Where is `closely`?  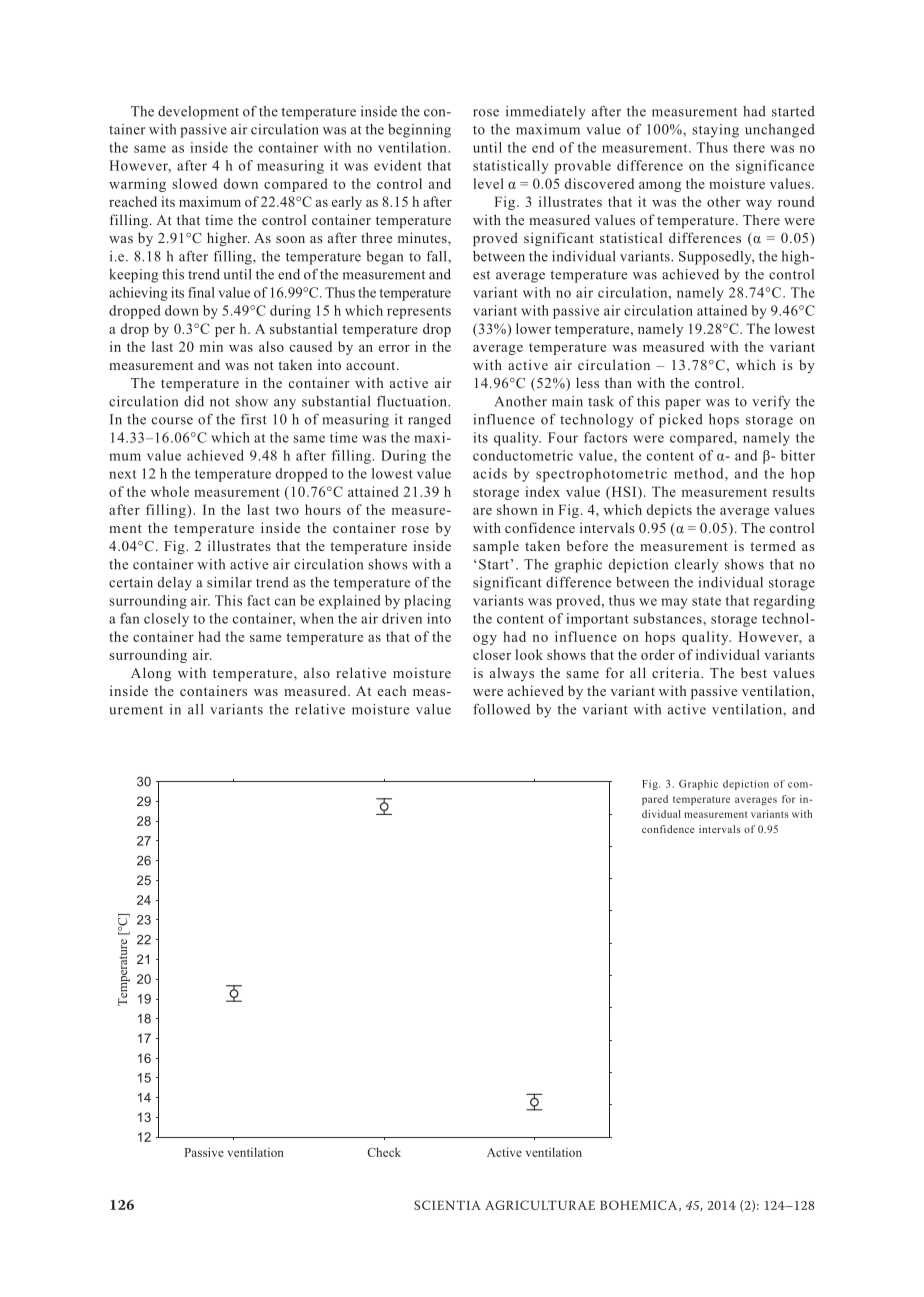 closely is located at coordinates (166, 620).
